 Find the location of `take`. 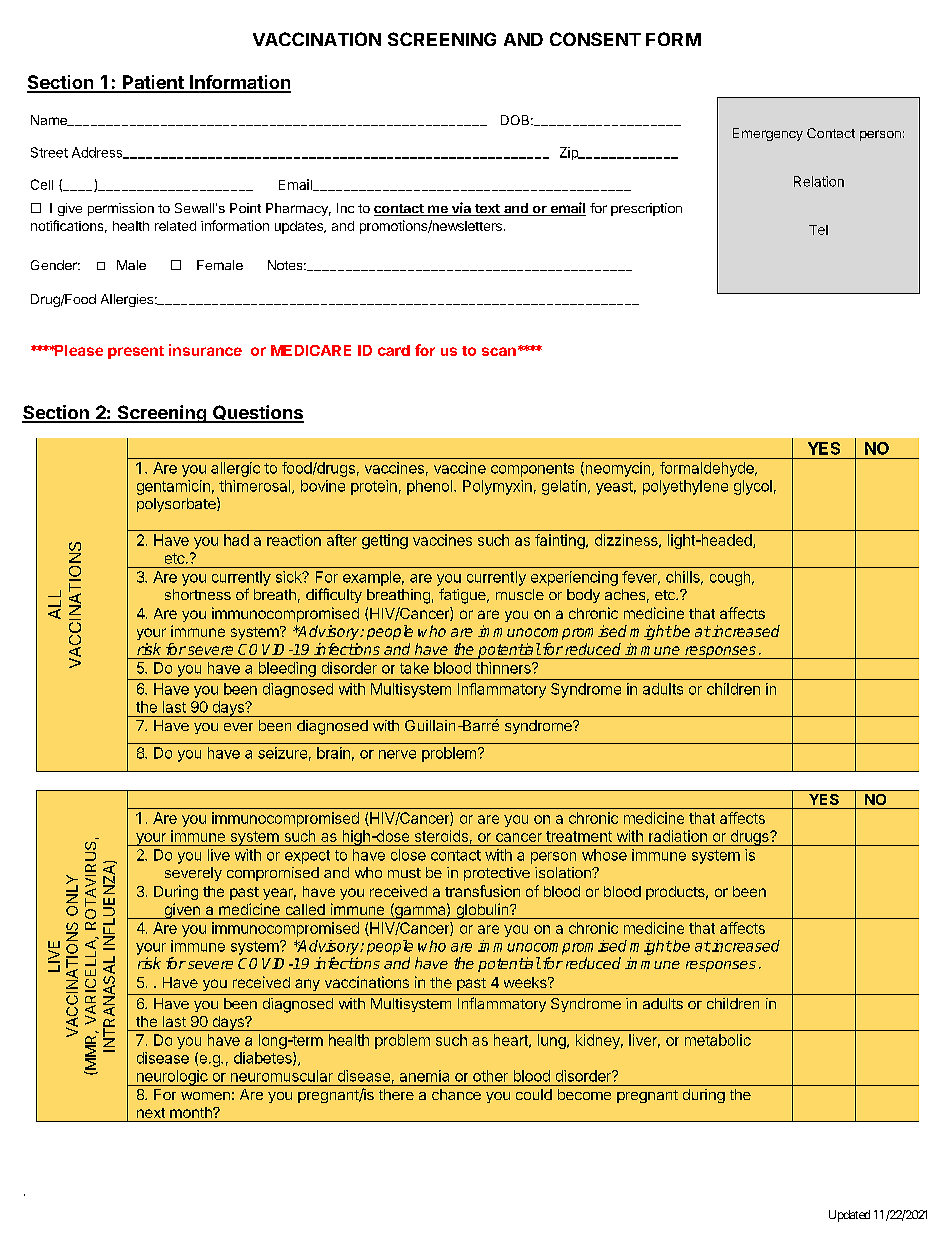

take is located at coordinates (414, 668).
